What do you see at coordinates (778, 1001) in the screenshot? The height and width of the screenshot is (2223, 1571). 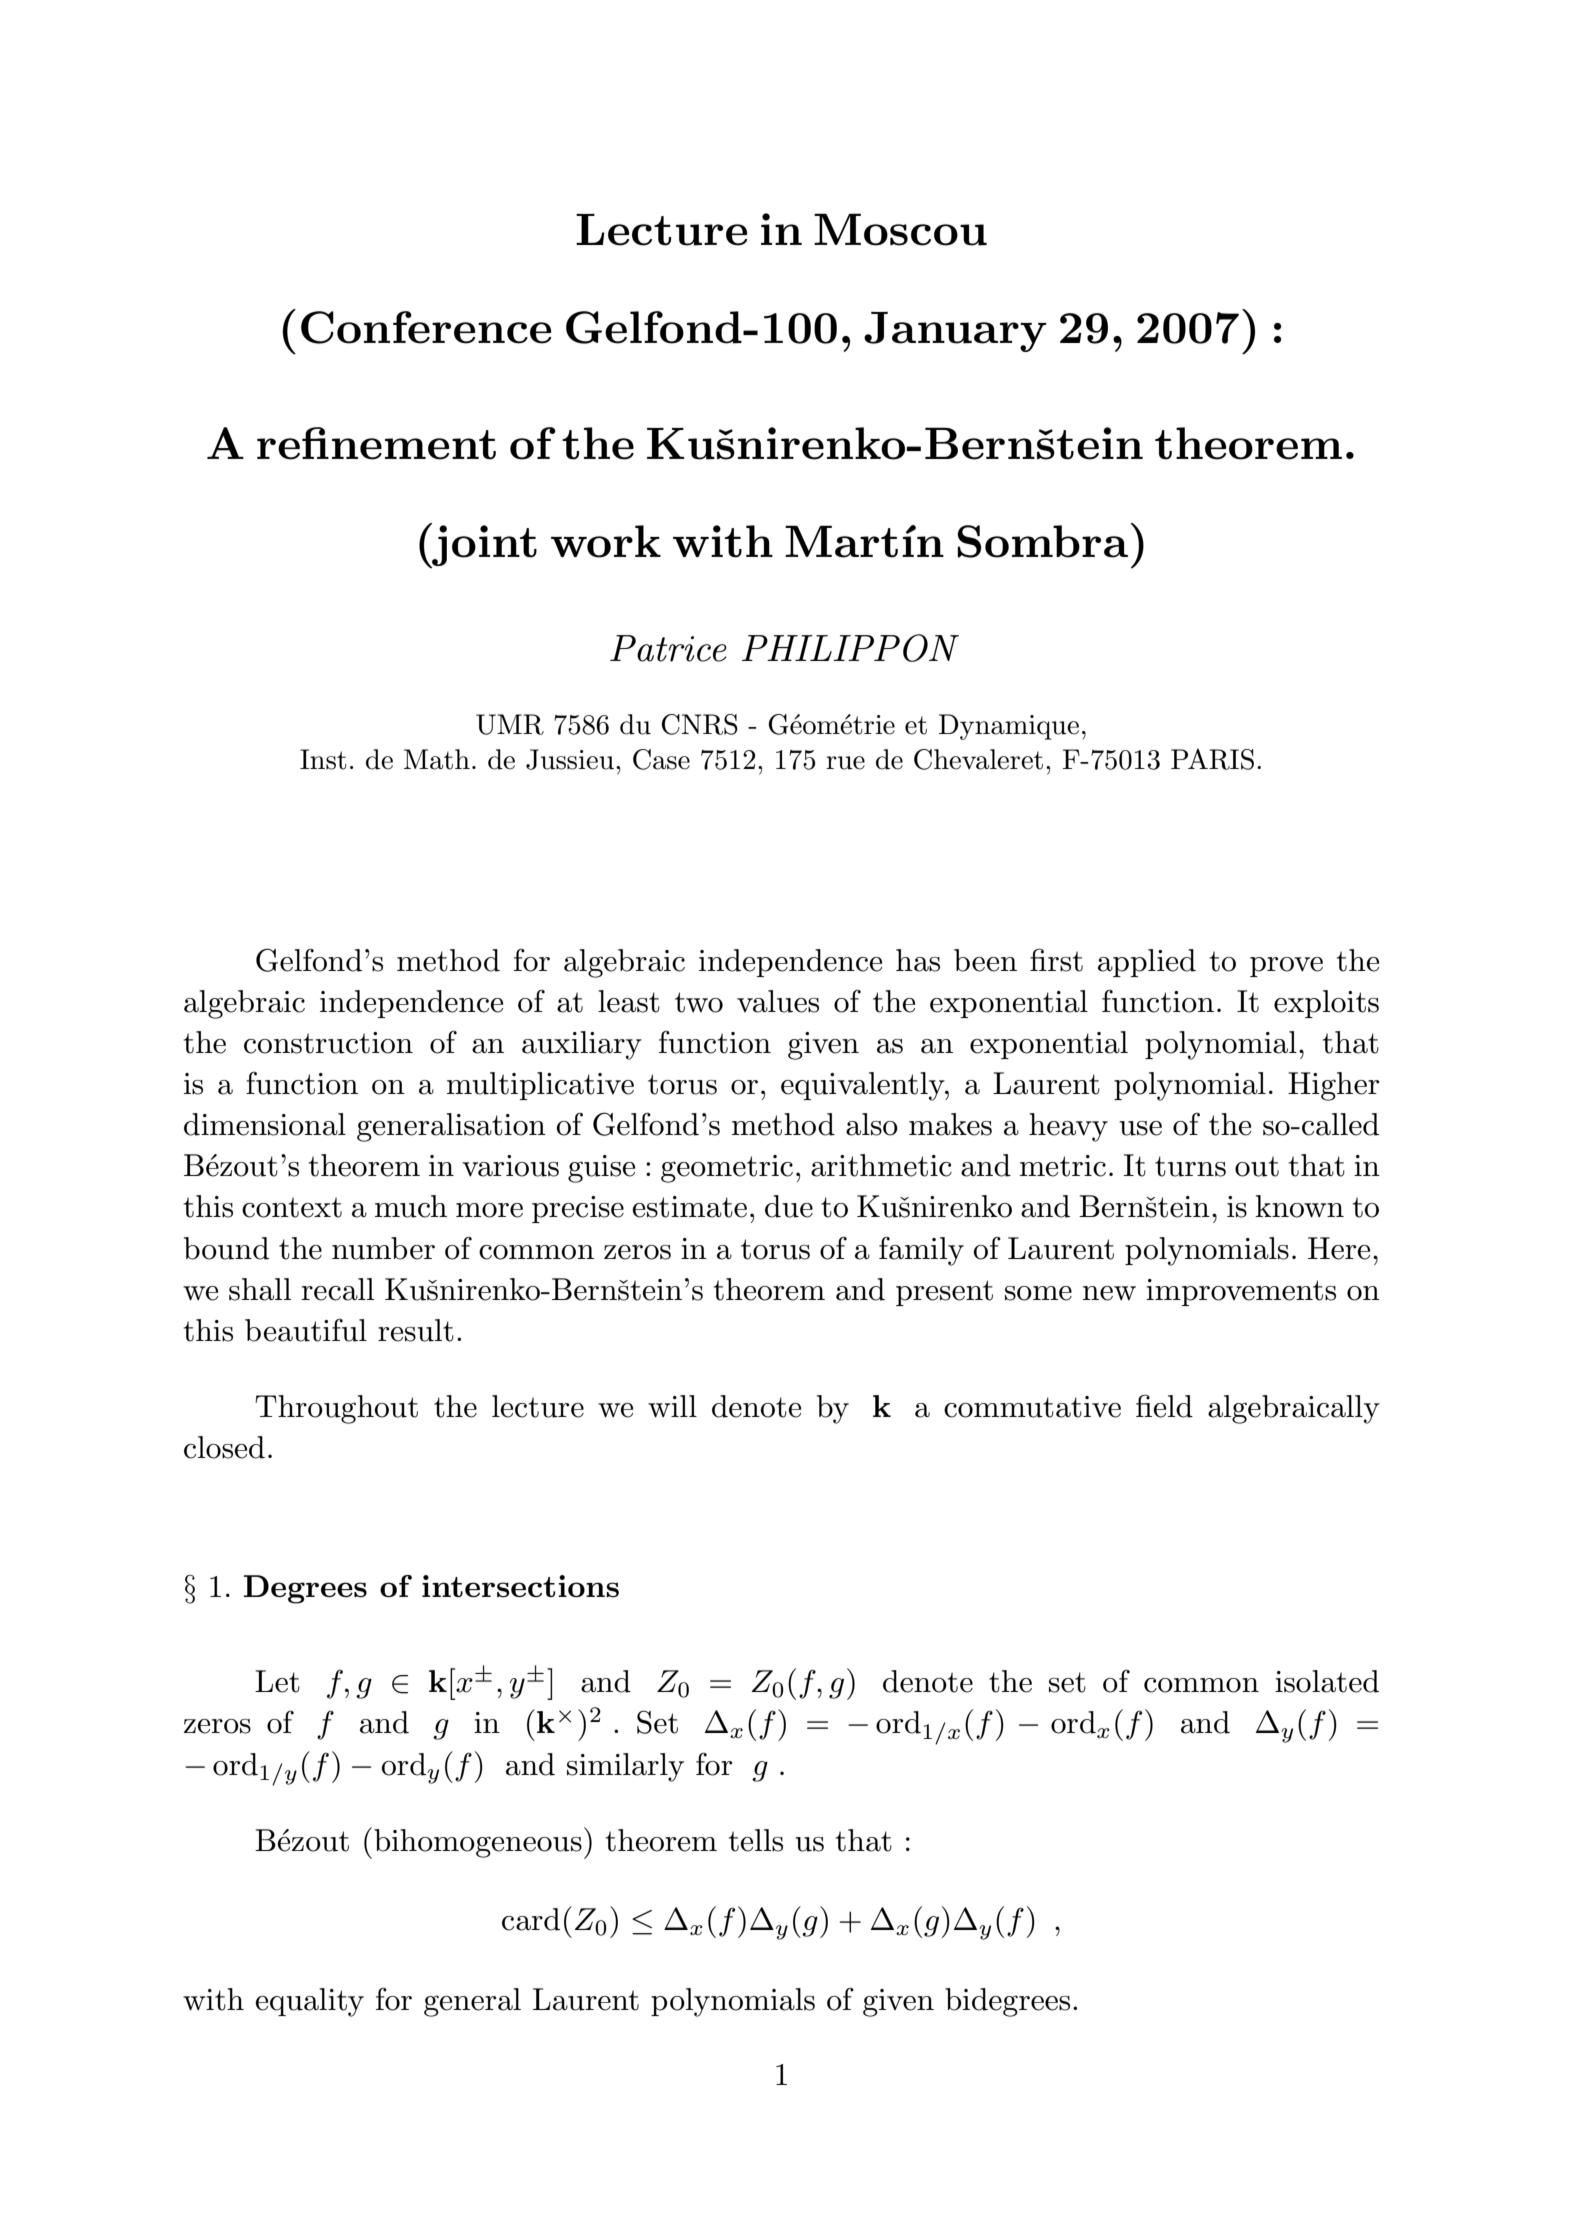 I see `values` at bounding box center [778, 1001].
